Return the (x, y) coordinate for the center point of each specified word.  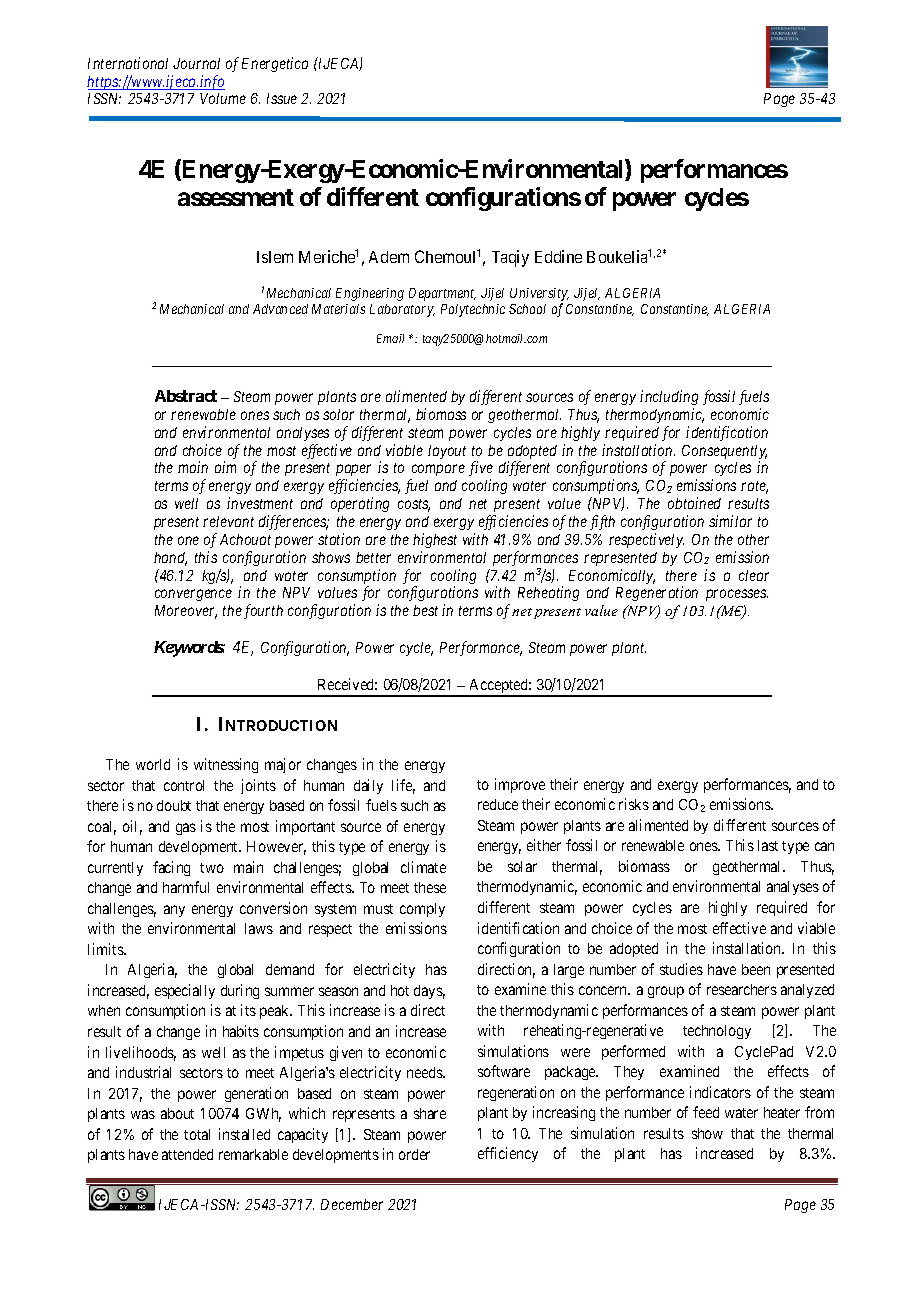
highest (435, 540)
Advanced (280, 309)
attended (187, 1154)
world (153, 764)
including (669, 397)
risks (634, 804)
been (756, 969)
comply (422, 910)
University (539, 296)
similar (730, 521)
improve (520, 785)
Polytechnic (473, 310)
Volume (223, 98)
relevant (228, 521)
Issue (282, 98)
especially (185, 991)
